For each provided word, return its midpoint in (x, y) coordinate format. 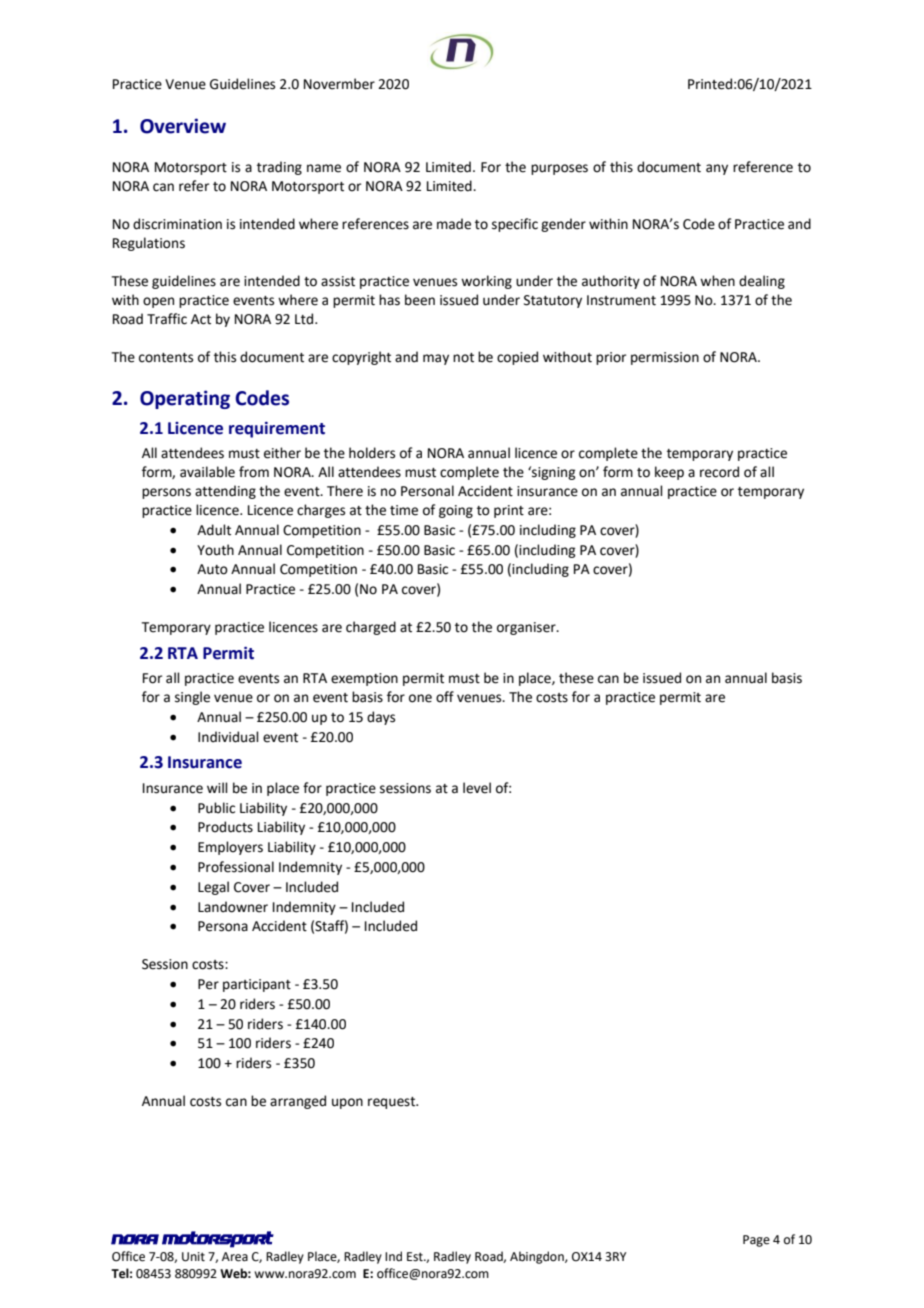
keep (669, 473)
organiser (527, 628)
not (463, 358)
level (477, 788)
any (717, 169)
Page (756, 1241)
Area (235, 1257)
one (420, 698)
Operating (185, 399)
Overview (183, 126)
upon (347, 1103)
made (454, 224)
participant (257, 985)
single (192, 698)
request (393, 1103)
